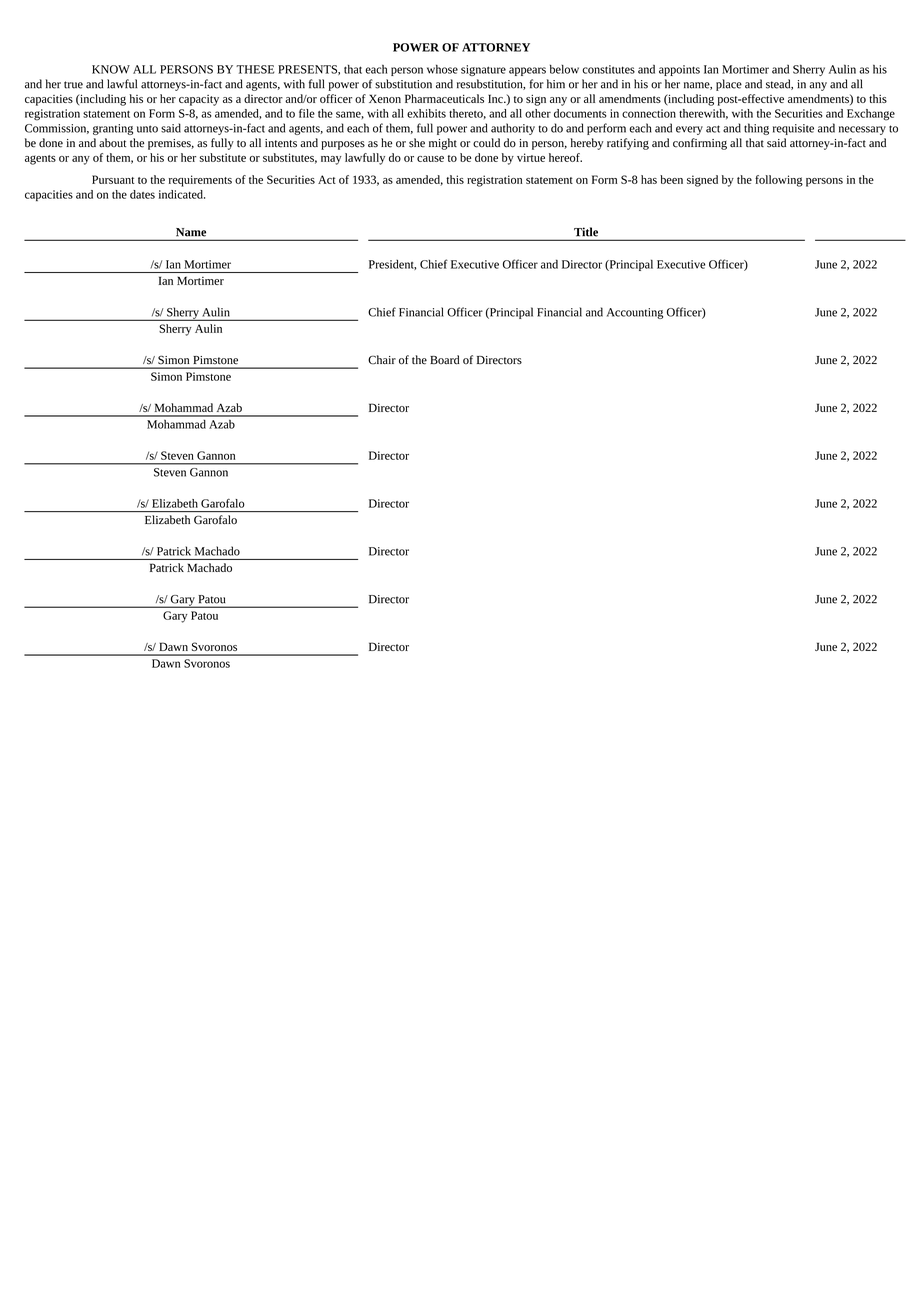 Image resolution: width=924 pixels, height=1308 pixels. What do you see at coordinates (142, 194) in the document?
I see `dates` at bounding box center [142, 194].
